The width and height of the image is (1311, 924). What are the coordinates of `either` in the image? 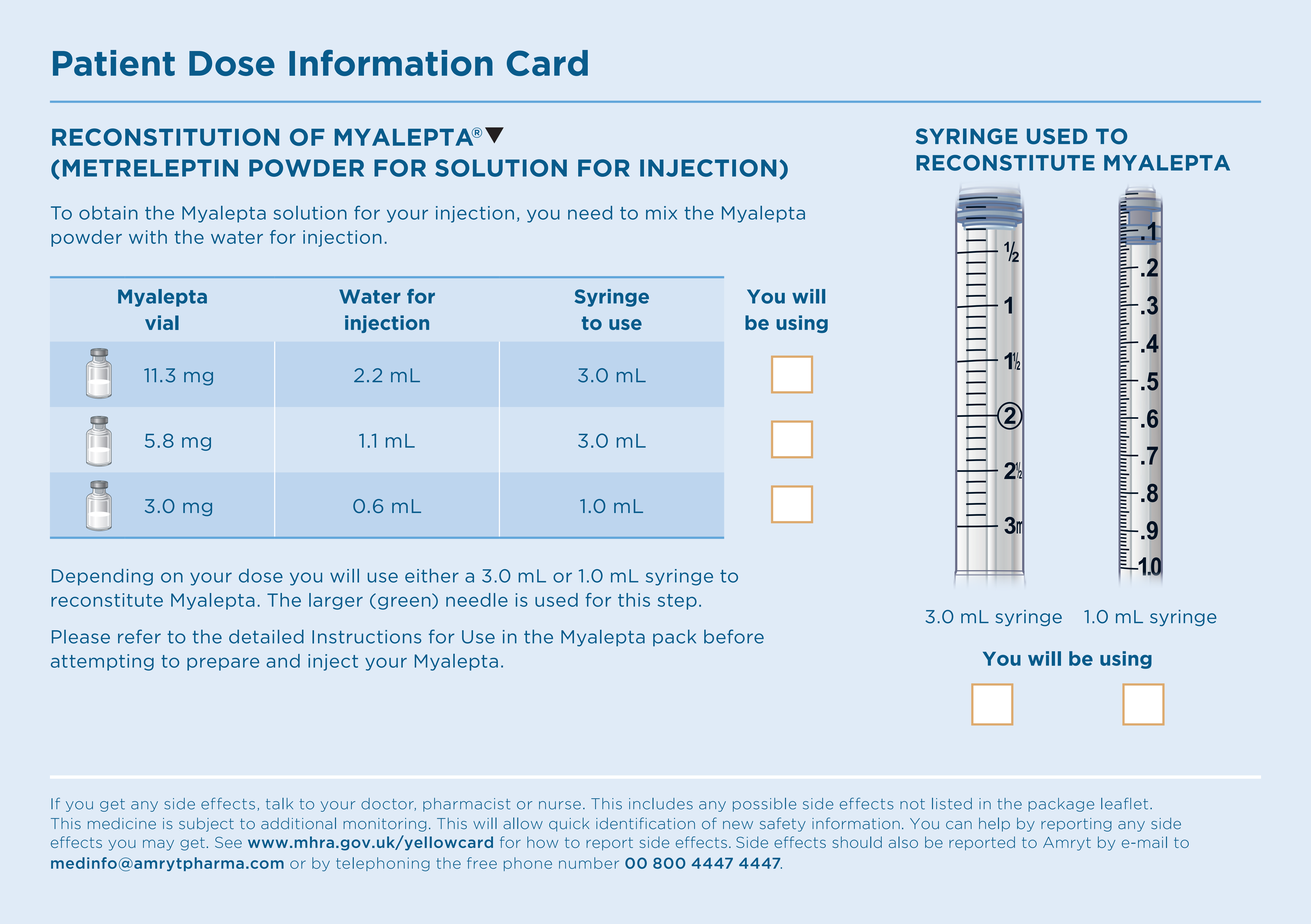 It's located at (432, 576).
